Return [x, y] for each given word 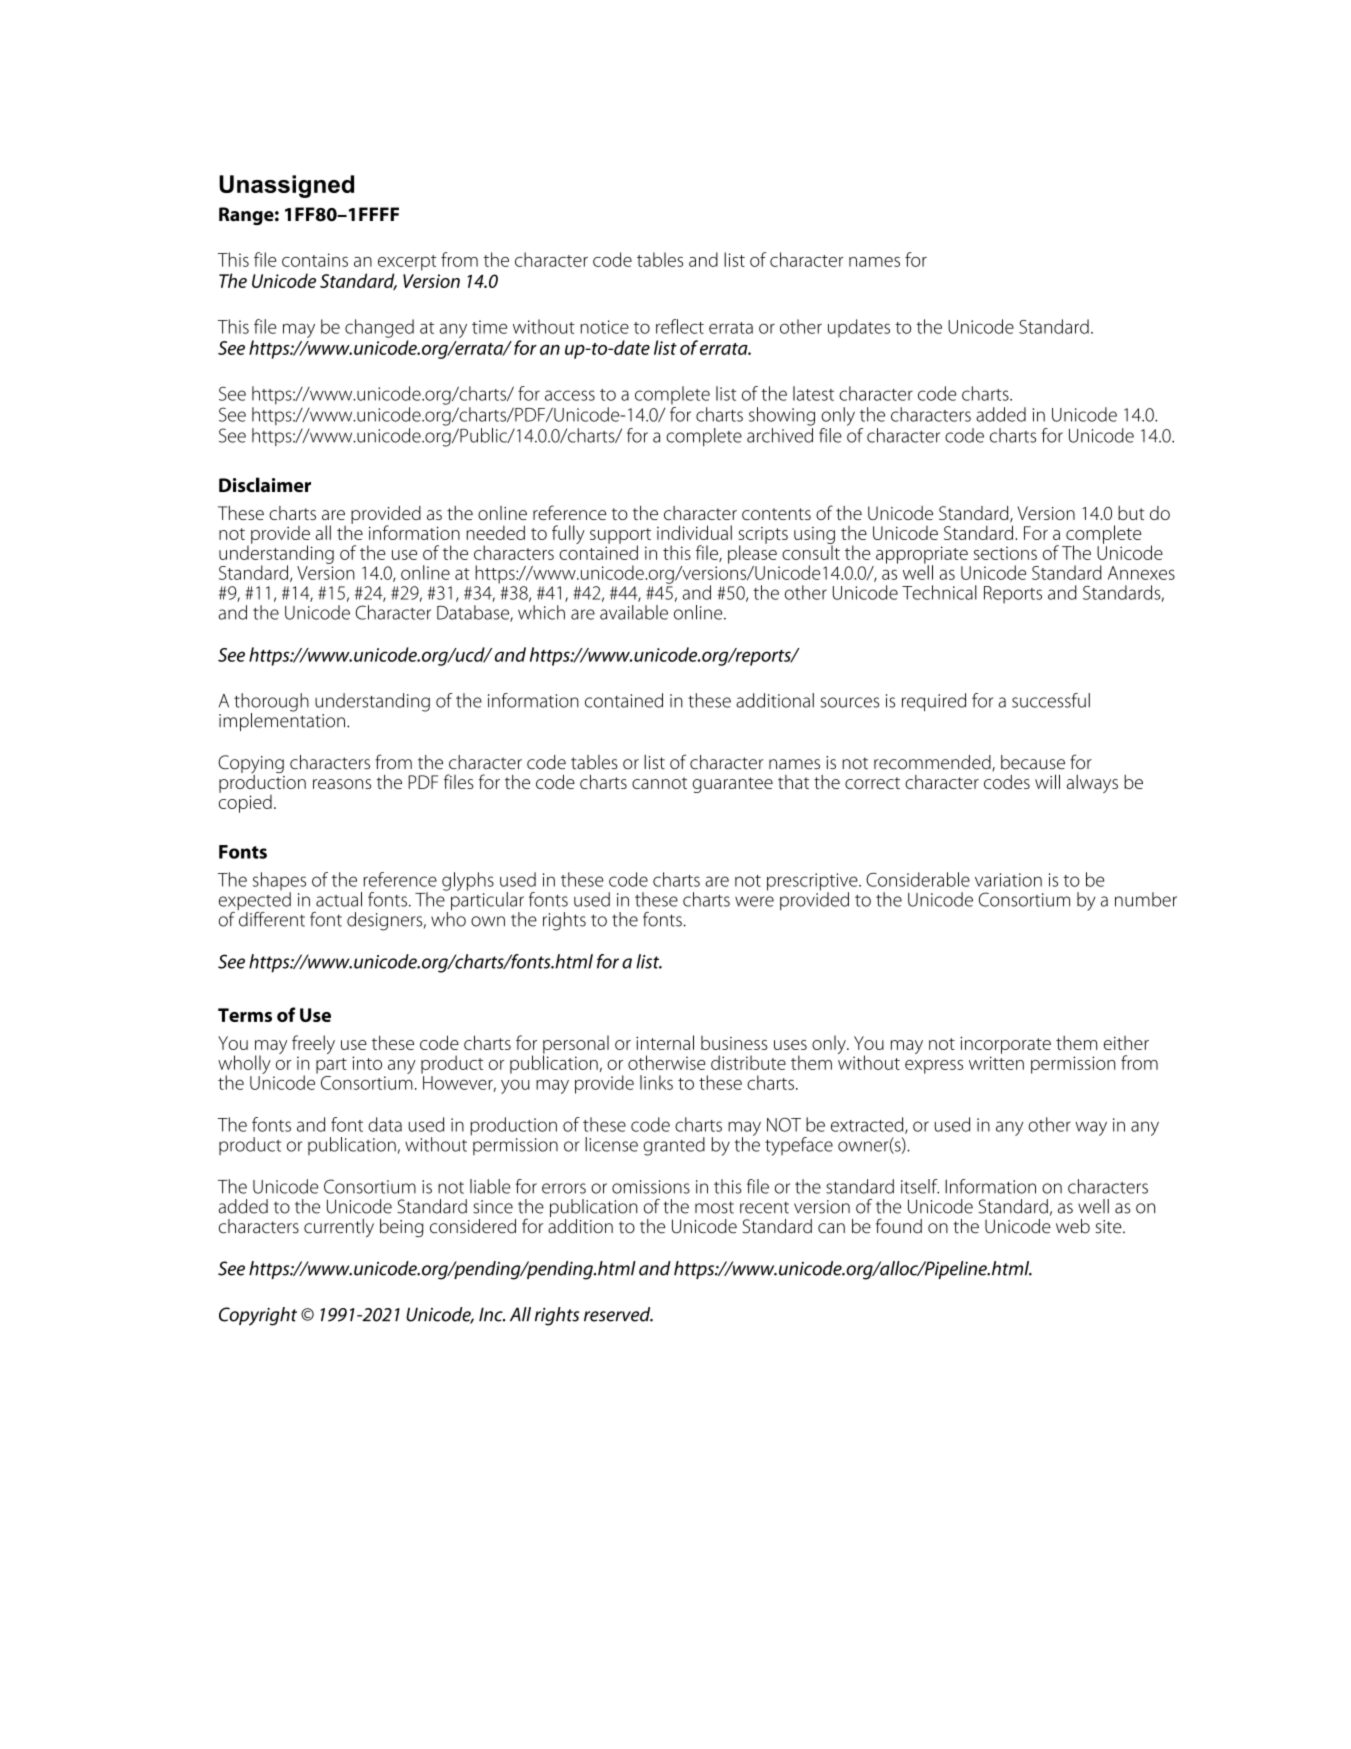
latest [813, 393]
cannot [659, 783]
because [1033, 762]
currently [339, 1228]
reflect [680, 326]
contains [315, 260]
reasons [342, 784]
